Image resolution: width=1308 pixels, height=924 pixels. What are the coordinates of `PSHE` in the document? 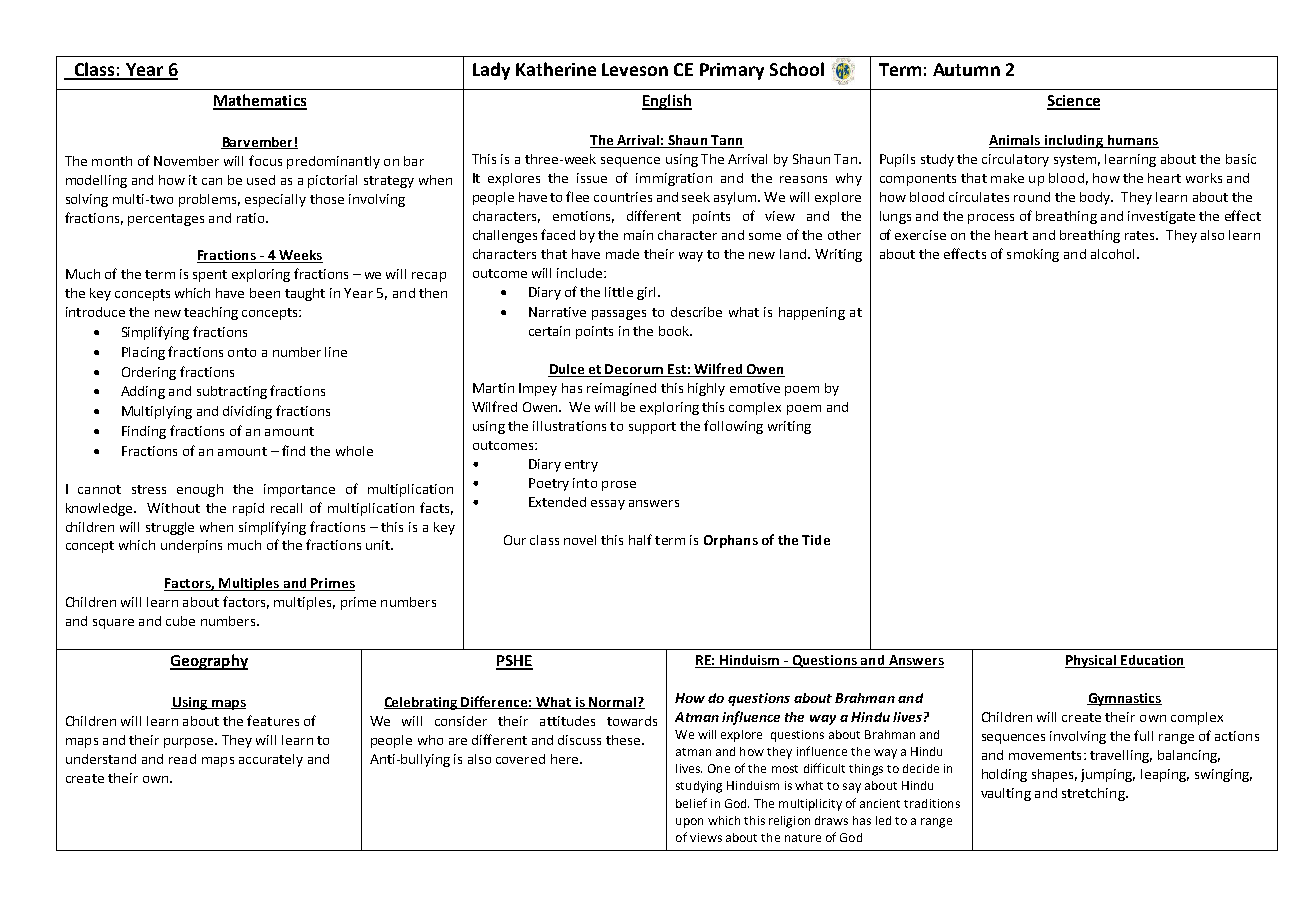 It's located at (514, 662).
